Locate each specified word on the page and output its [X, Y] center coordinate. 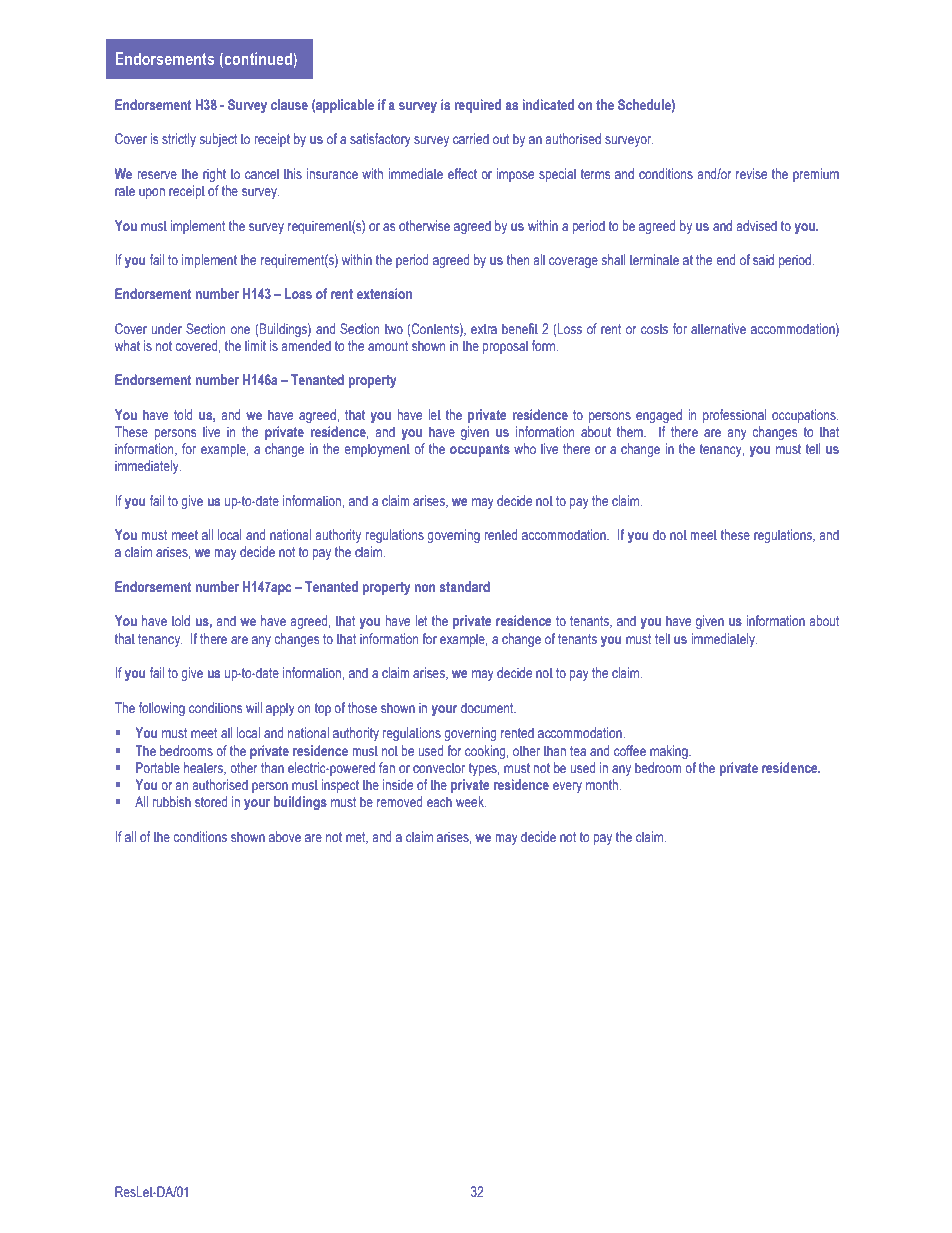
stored [211, 801]
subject [218, 140]
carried [471, 138]
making [670, 752]
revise [751, 173]
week [471, 801]
